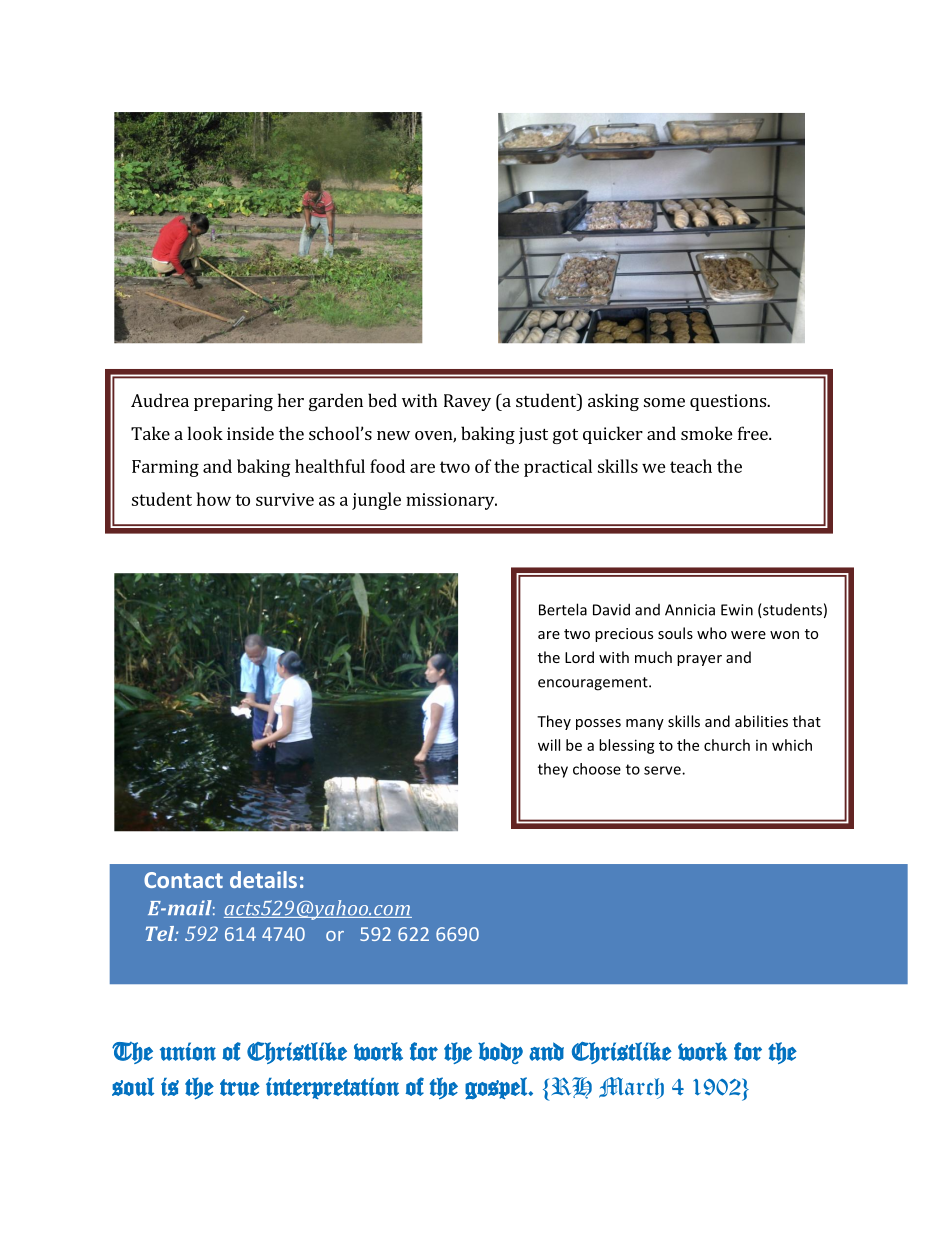 This page has width=952, height=1233. Describe the element at coordinates (699, 660) in the page. I see `prayer` at that location.
